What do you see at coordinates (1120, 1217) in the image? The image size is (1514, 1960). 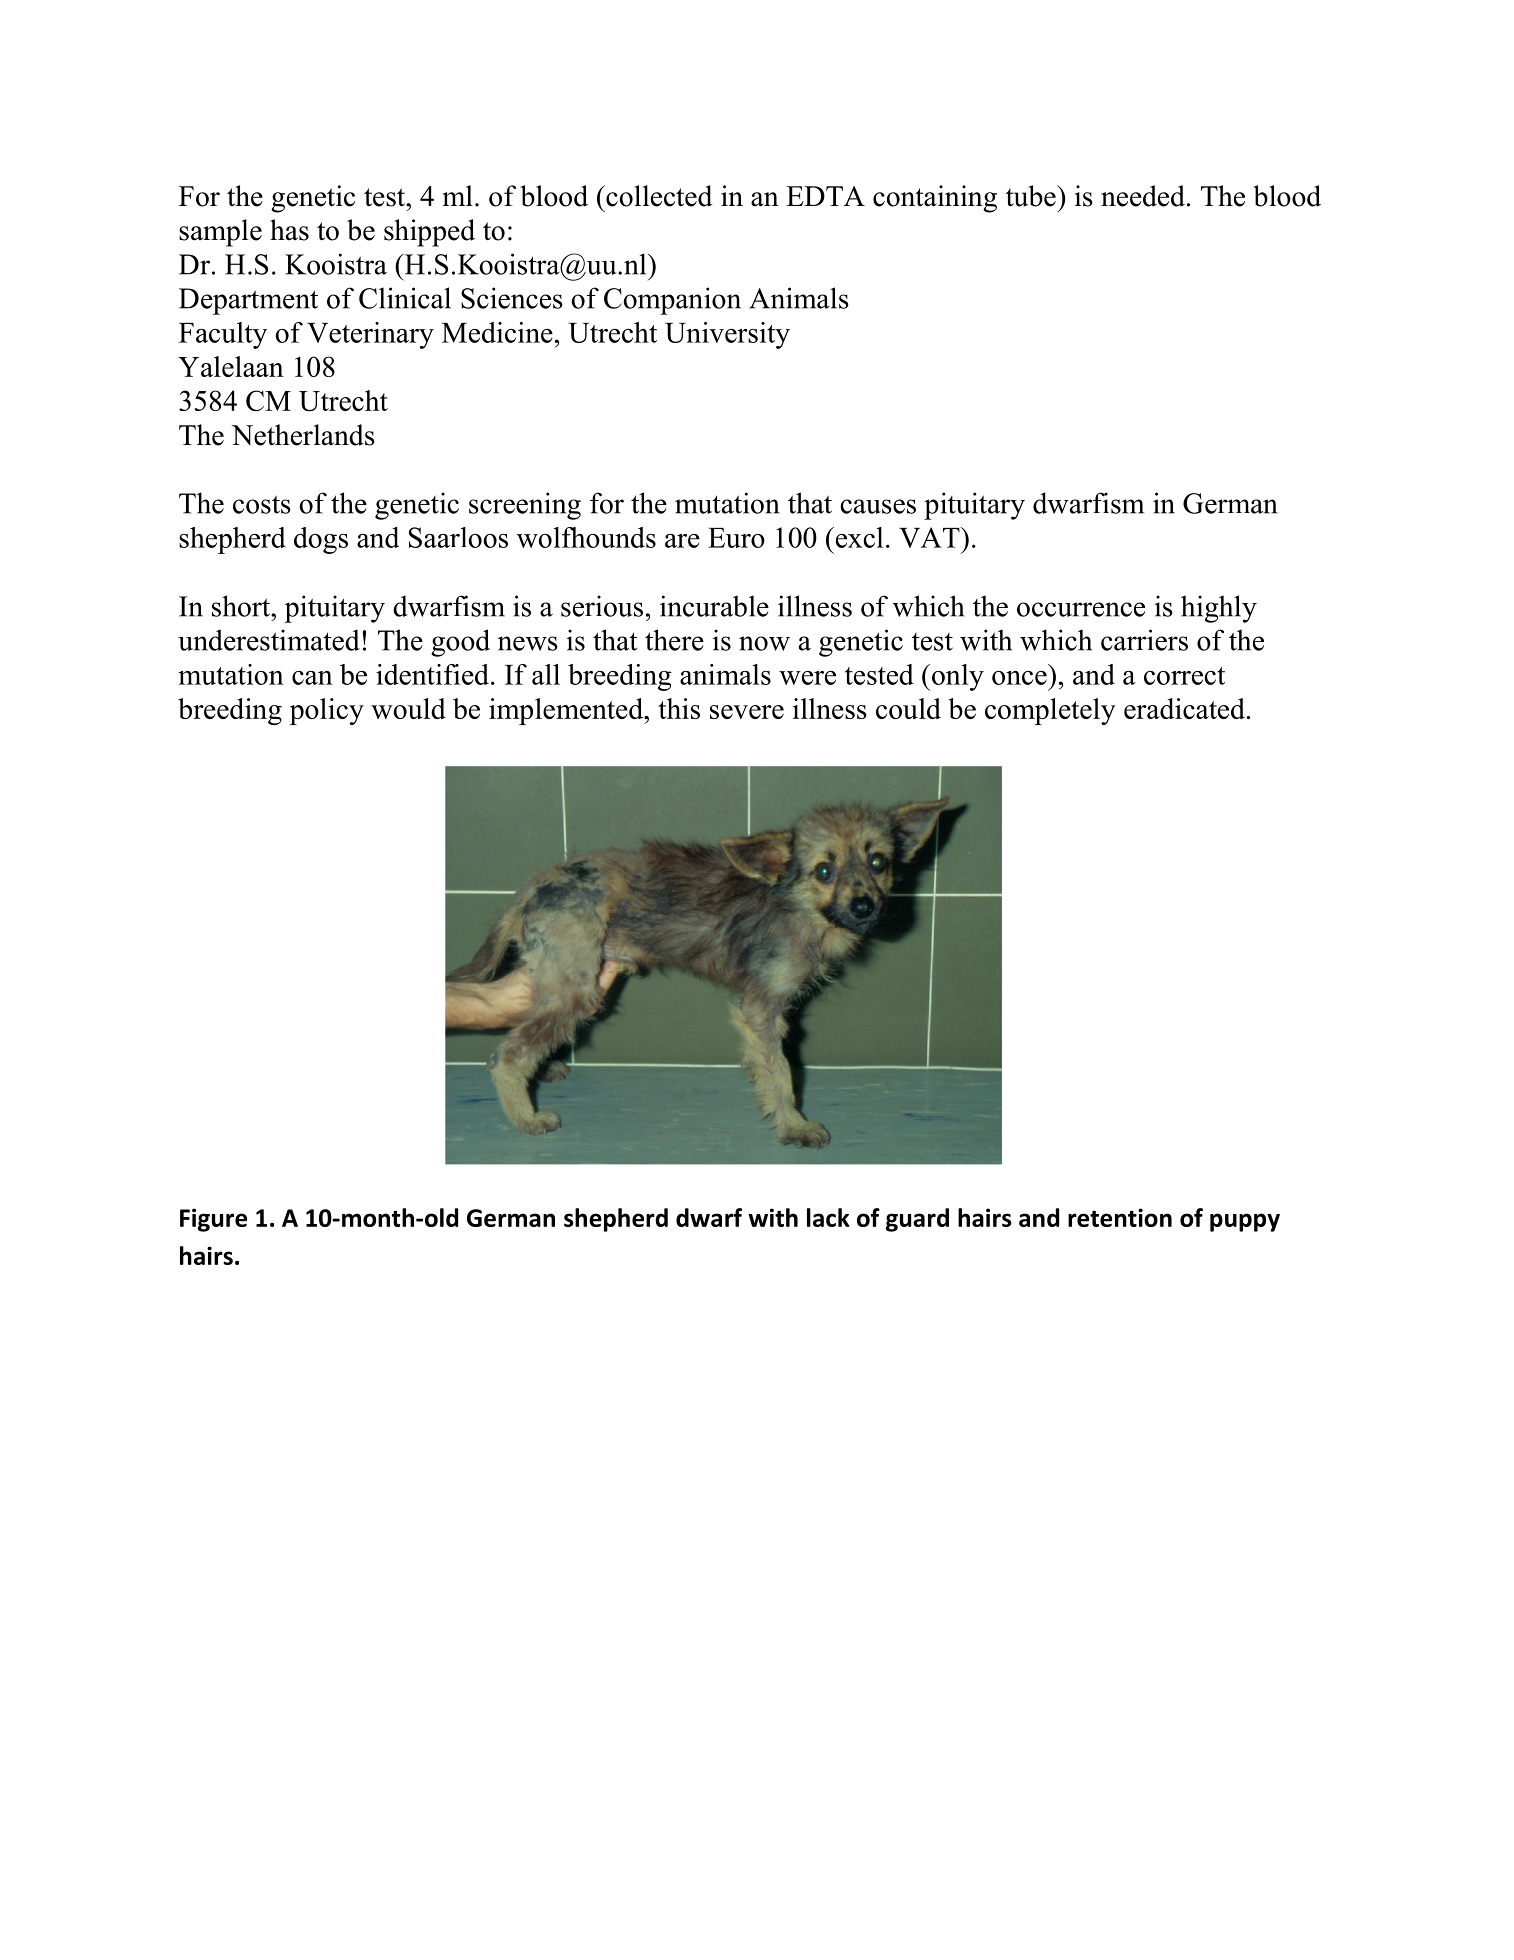 I see `retention` at bounding box center [1120, 1217].
